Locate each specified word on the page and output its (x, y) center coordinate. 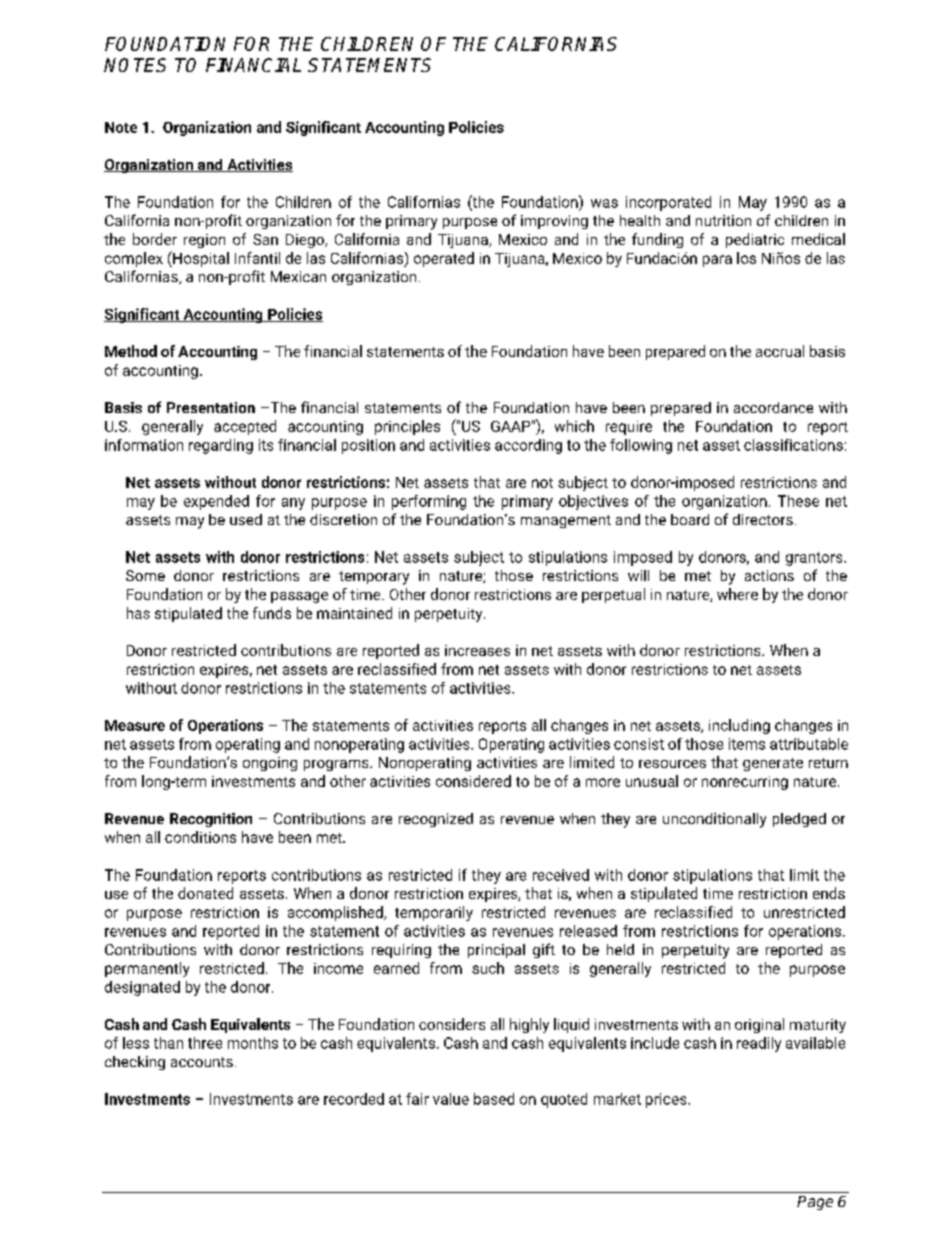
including (739, 726)
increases (477, 650)
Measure (135, 725)
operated (444, 259)
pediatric (755, 240)
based (494, 1099)
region (204, 241)
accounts (202, 1062)
